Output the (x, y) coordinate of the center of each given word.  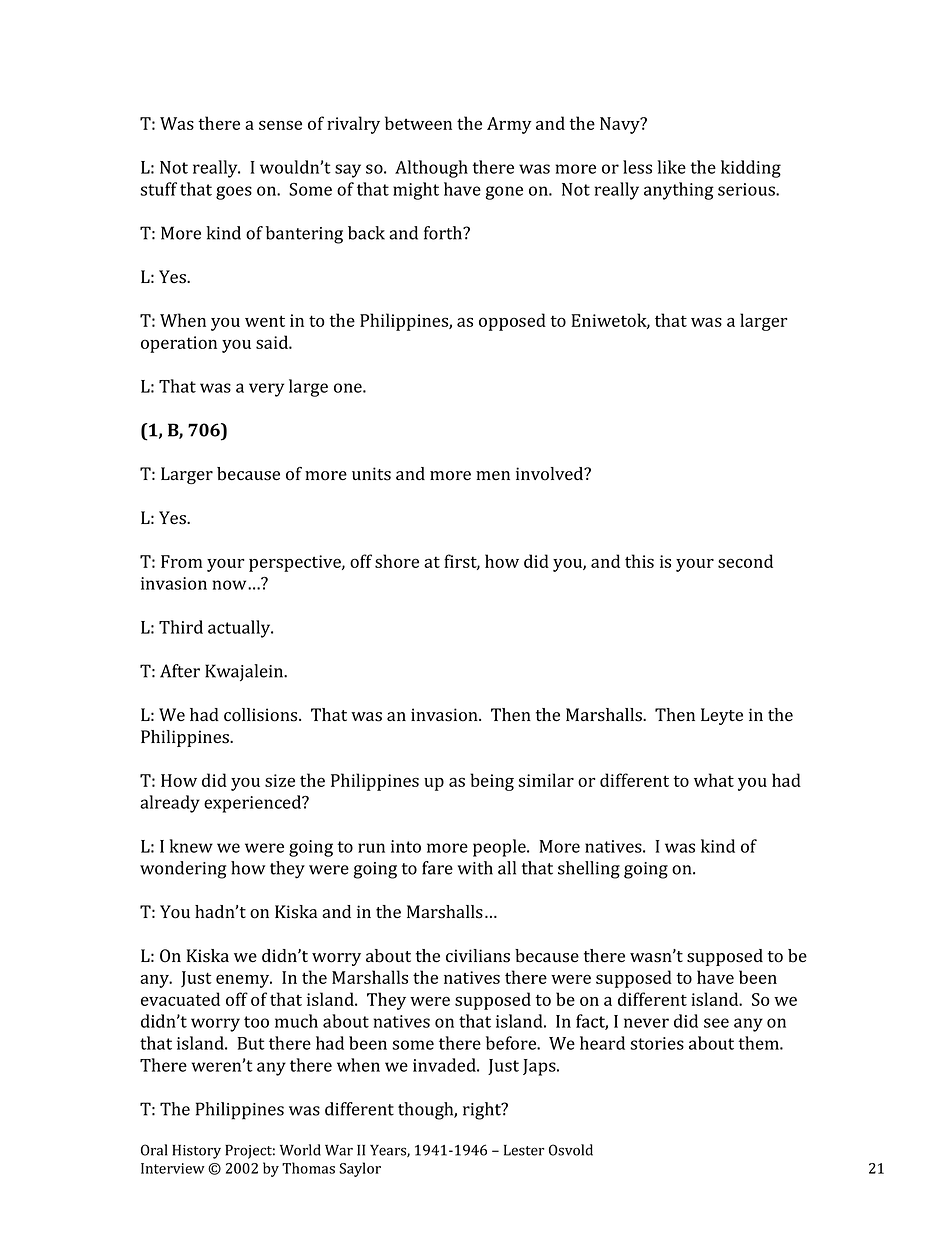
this (639, 561)
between (418, 123)
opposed (512, 322)
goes (234, 193)
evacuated (180, 999)
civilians (478, 956)
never (646, 1023)
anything (679, 191)
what (714, 780)
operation (179, 344)
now (231, 585)
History (196, 1152)
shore (397, 561)
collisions (262, 715)
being (492, 782)
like (672, 167)
